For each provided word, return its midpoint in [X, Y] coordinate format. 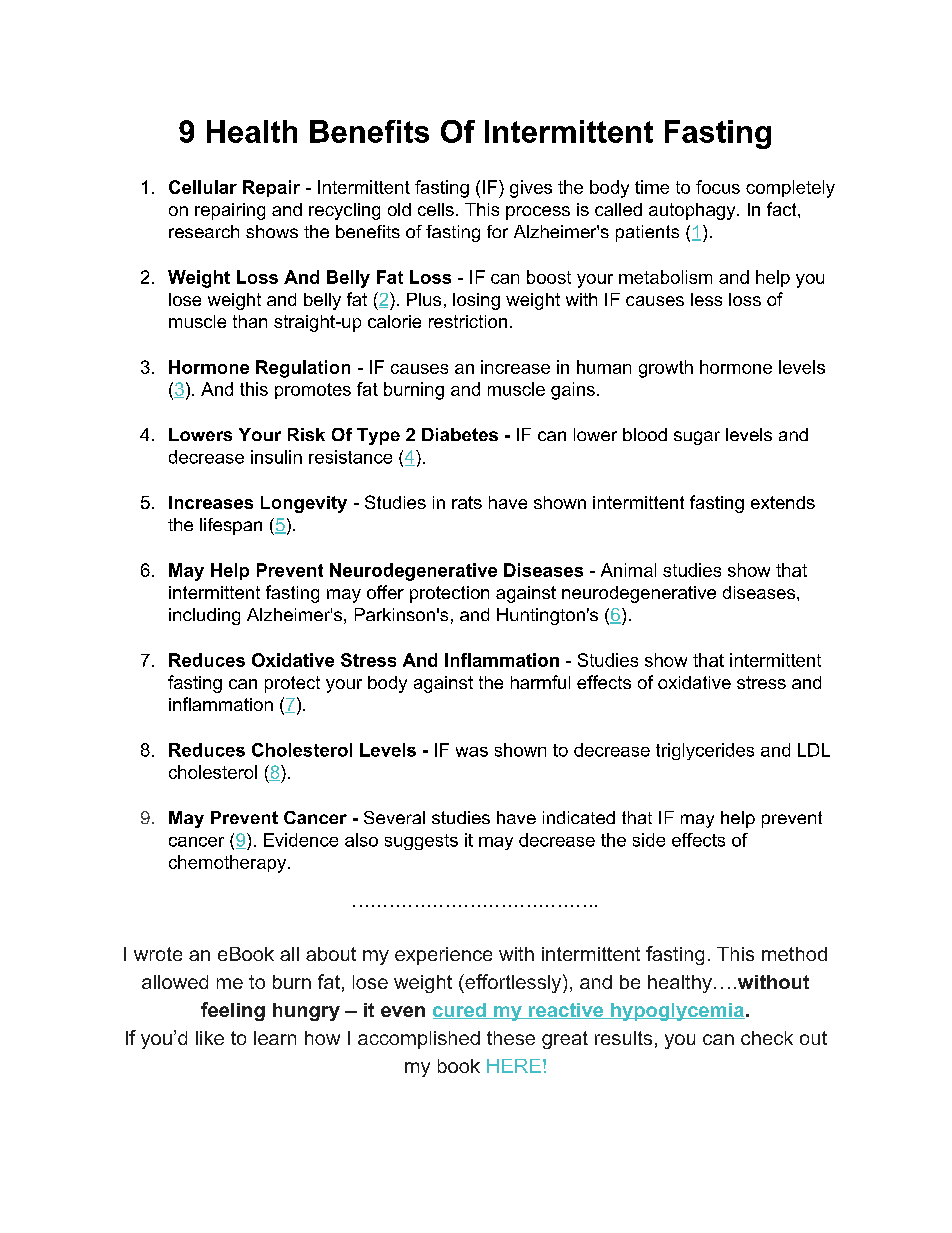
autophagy [693, 211]
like [210, 1038]
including [204, 616]
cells [436, 209]
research [204, 231]
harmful [540, 682]
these [511, 1038]
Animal [628, 570]
